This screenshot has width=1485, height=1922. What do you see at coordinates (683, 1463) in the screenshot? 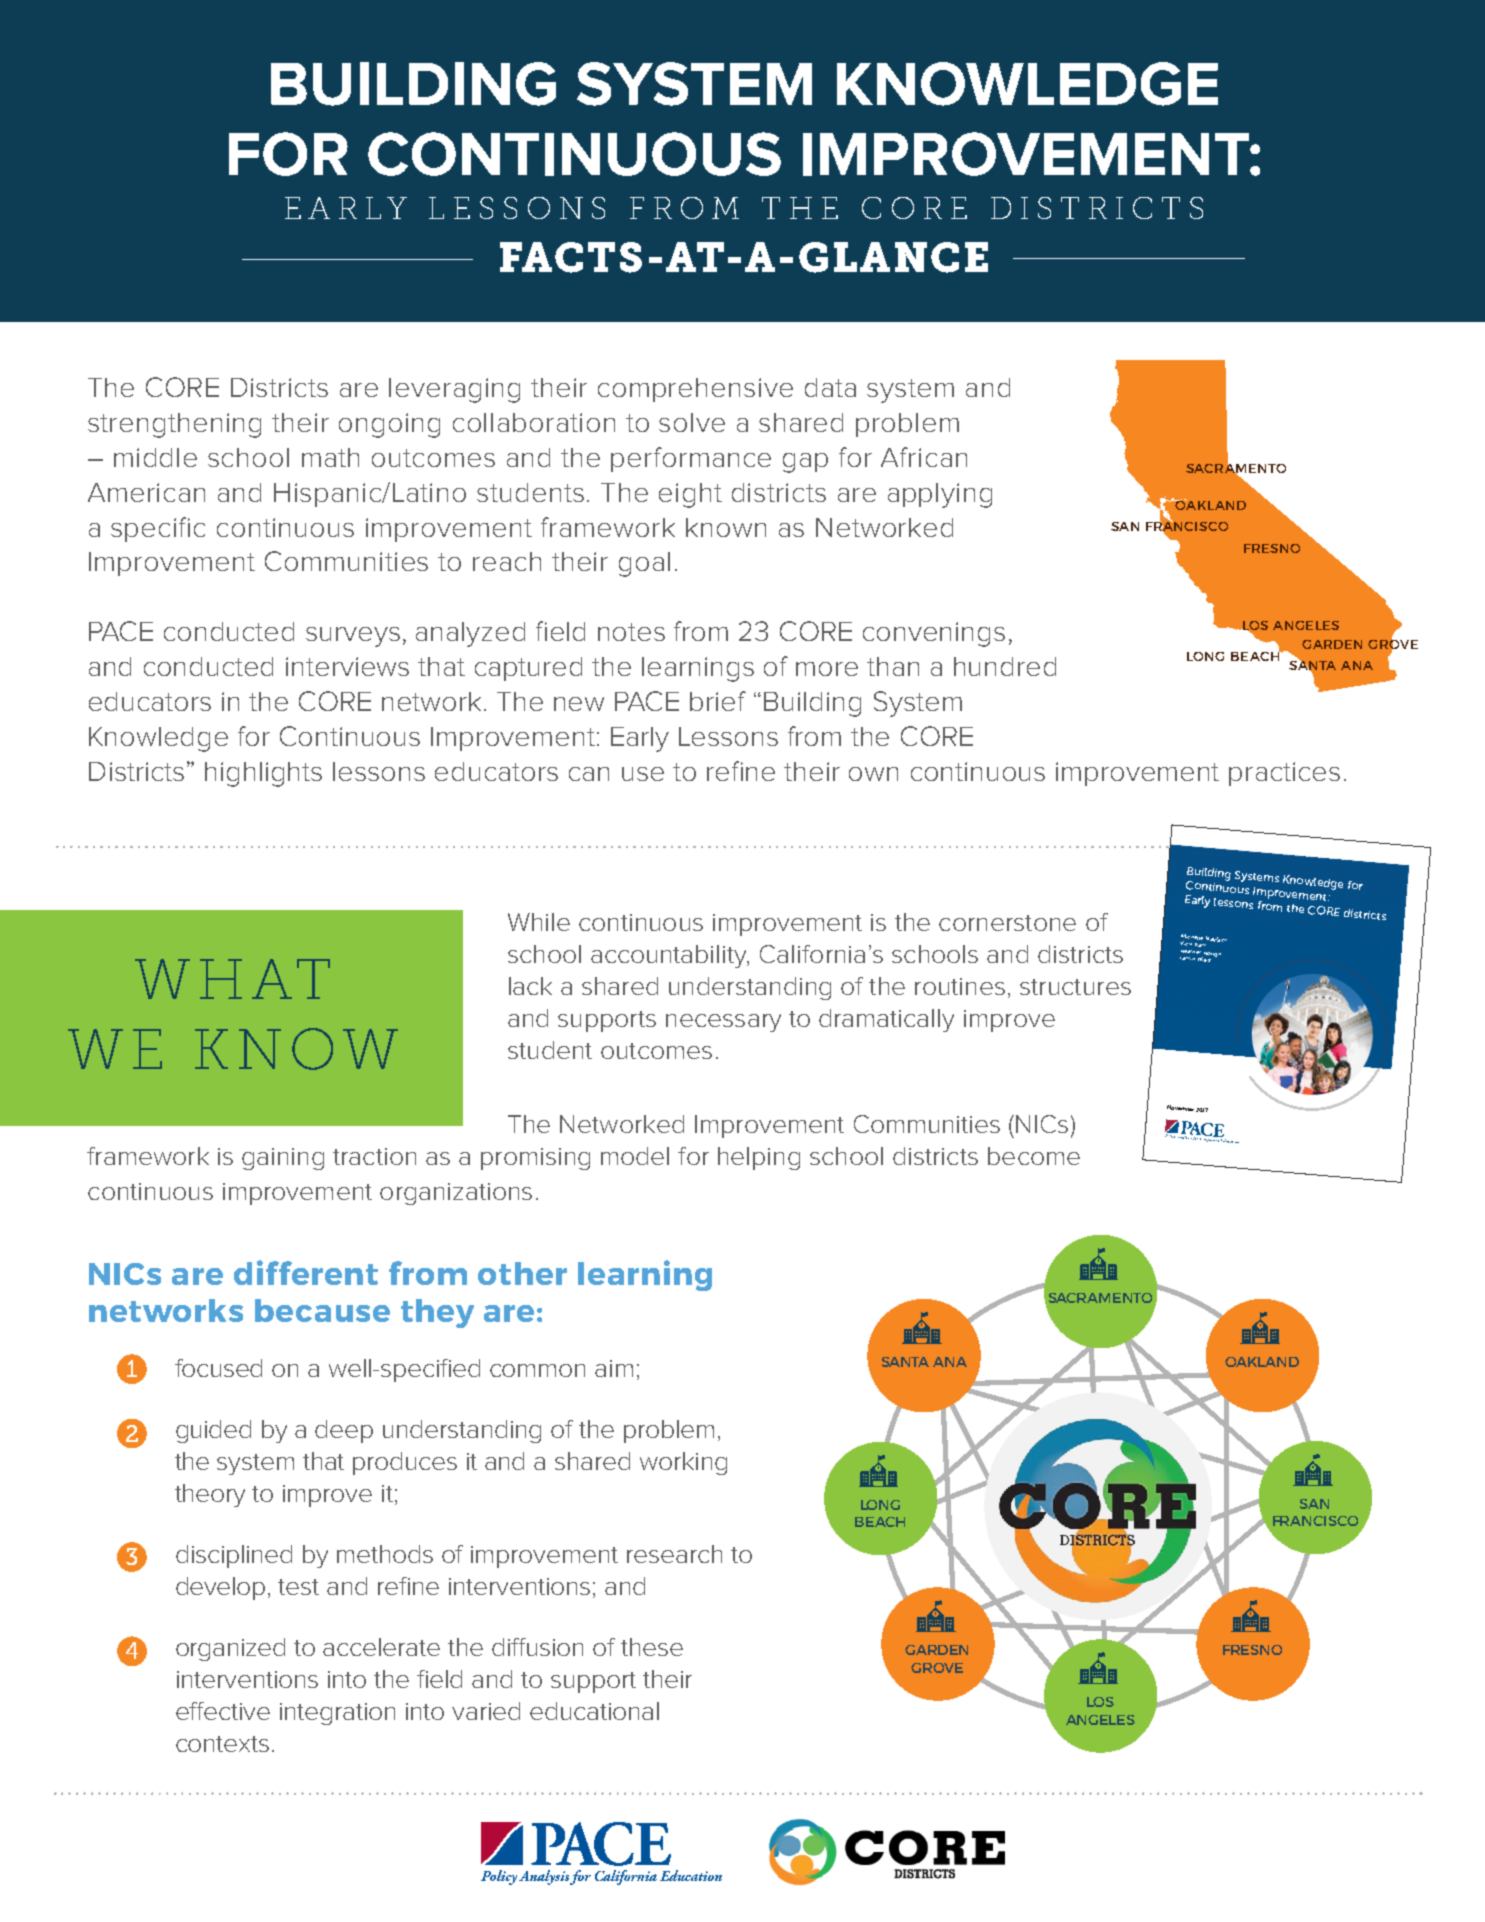
I see `working` at bounding box center [683, 1463].
